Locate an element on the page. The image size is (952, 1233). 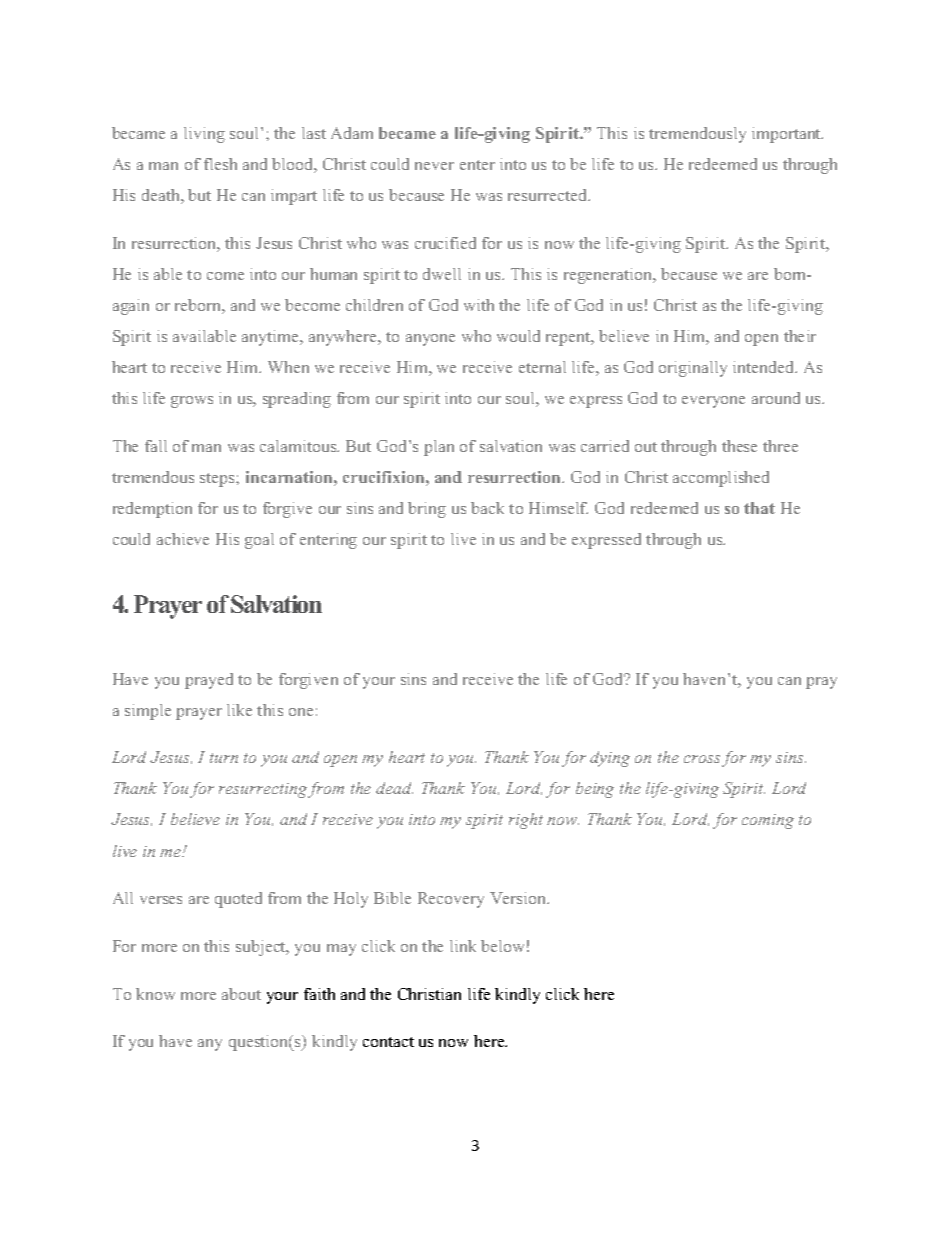
about is located at coordinates (241, 994).
